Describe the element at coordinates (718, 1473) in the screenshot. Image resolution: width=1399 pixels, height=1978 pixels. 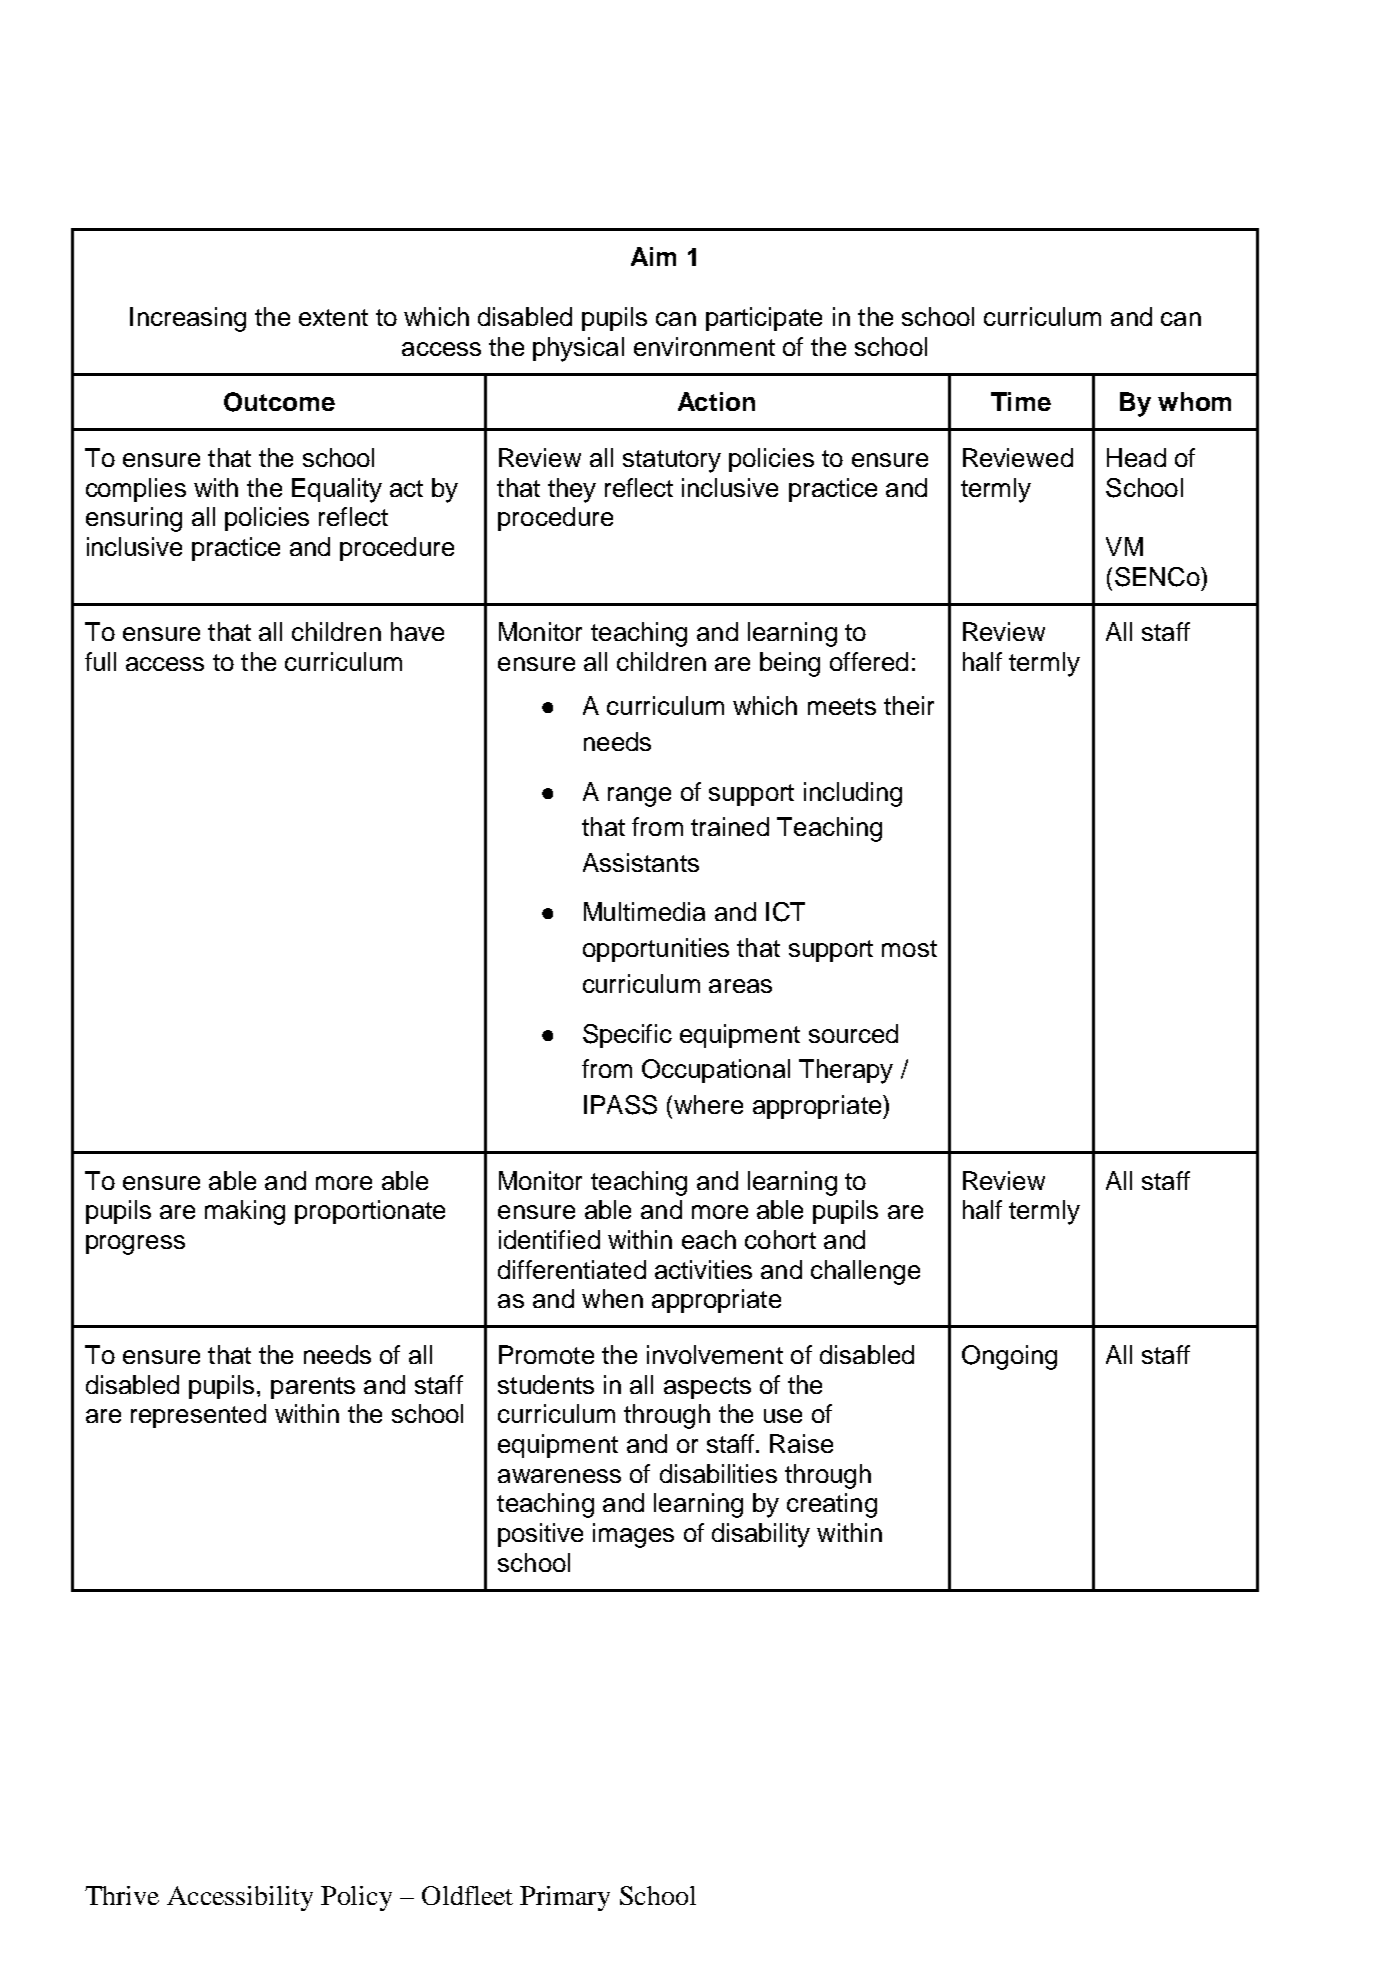
I see `disabilities` at that location.
